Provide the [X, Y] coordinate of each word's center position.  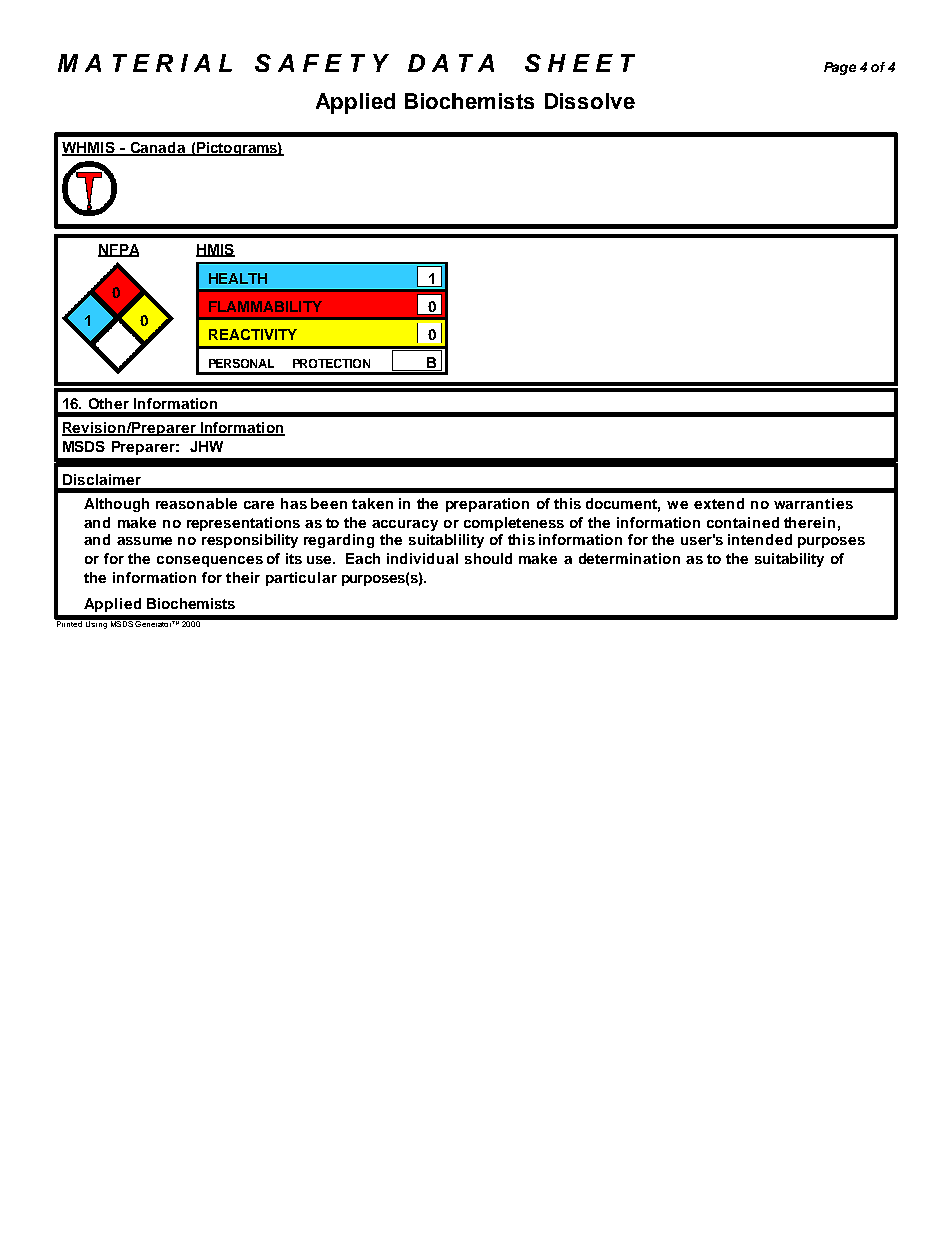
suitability [789, 560]
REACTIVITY [253, 334]
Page [840, 68]
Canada [157, 149]
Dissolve [590, 101]
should [488, 558]
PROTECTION [331, 363]
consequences [210, 561]
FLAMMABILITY [265, 306]
